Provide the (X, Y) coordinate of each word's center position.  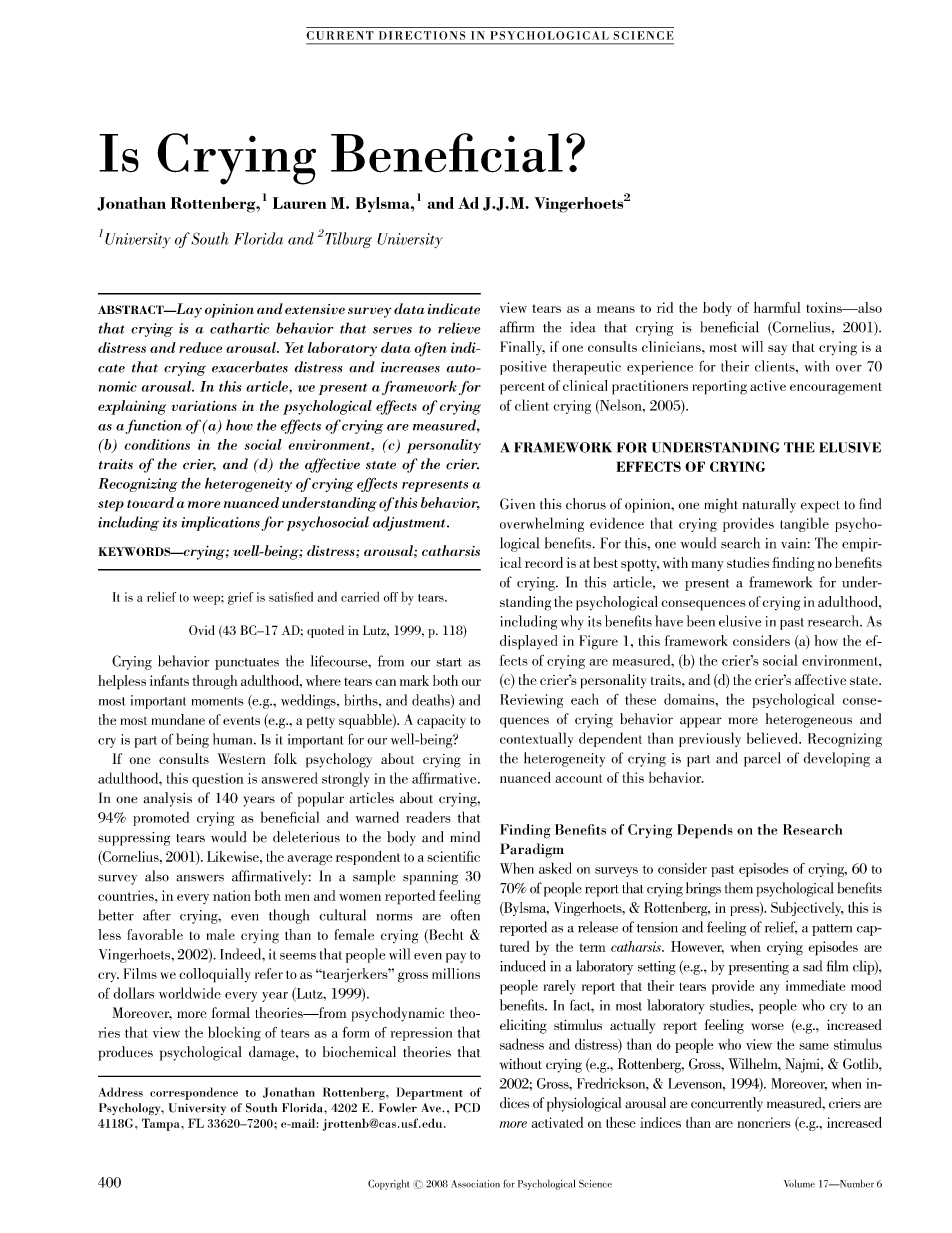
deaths (432, 701)
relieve (459, 328)
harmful (777, 307)
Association (475, 1184)
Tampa (162, 1124)
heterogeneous (809, 720)
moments (218, 701)
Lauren (300, 203)
